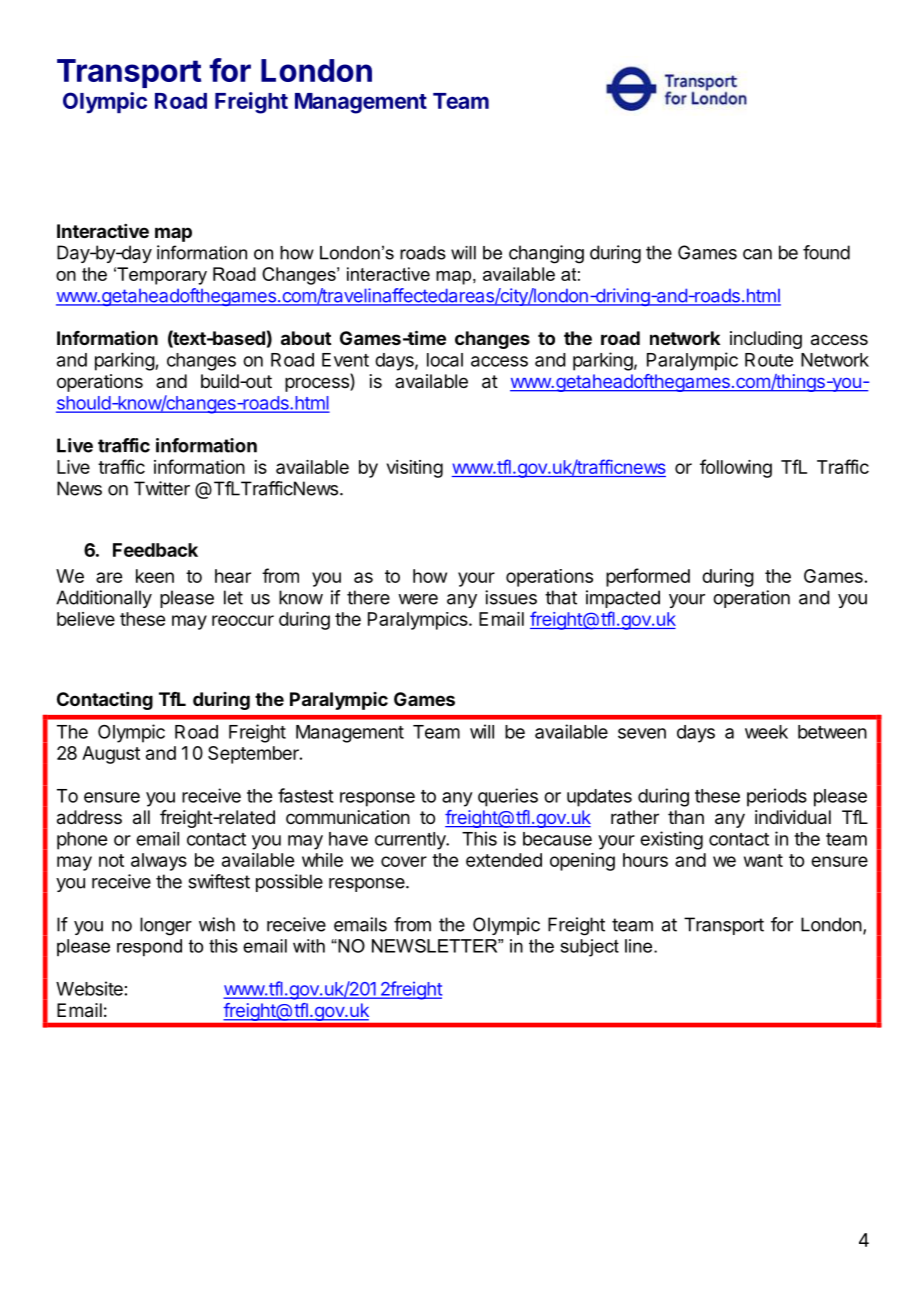  Describe the element at coordinates (623, 599) in the image. I see `impacted` at that location.
